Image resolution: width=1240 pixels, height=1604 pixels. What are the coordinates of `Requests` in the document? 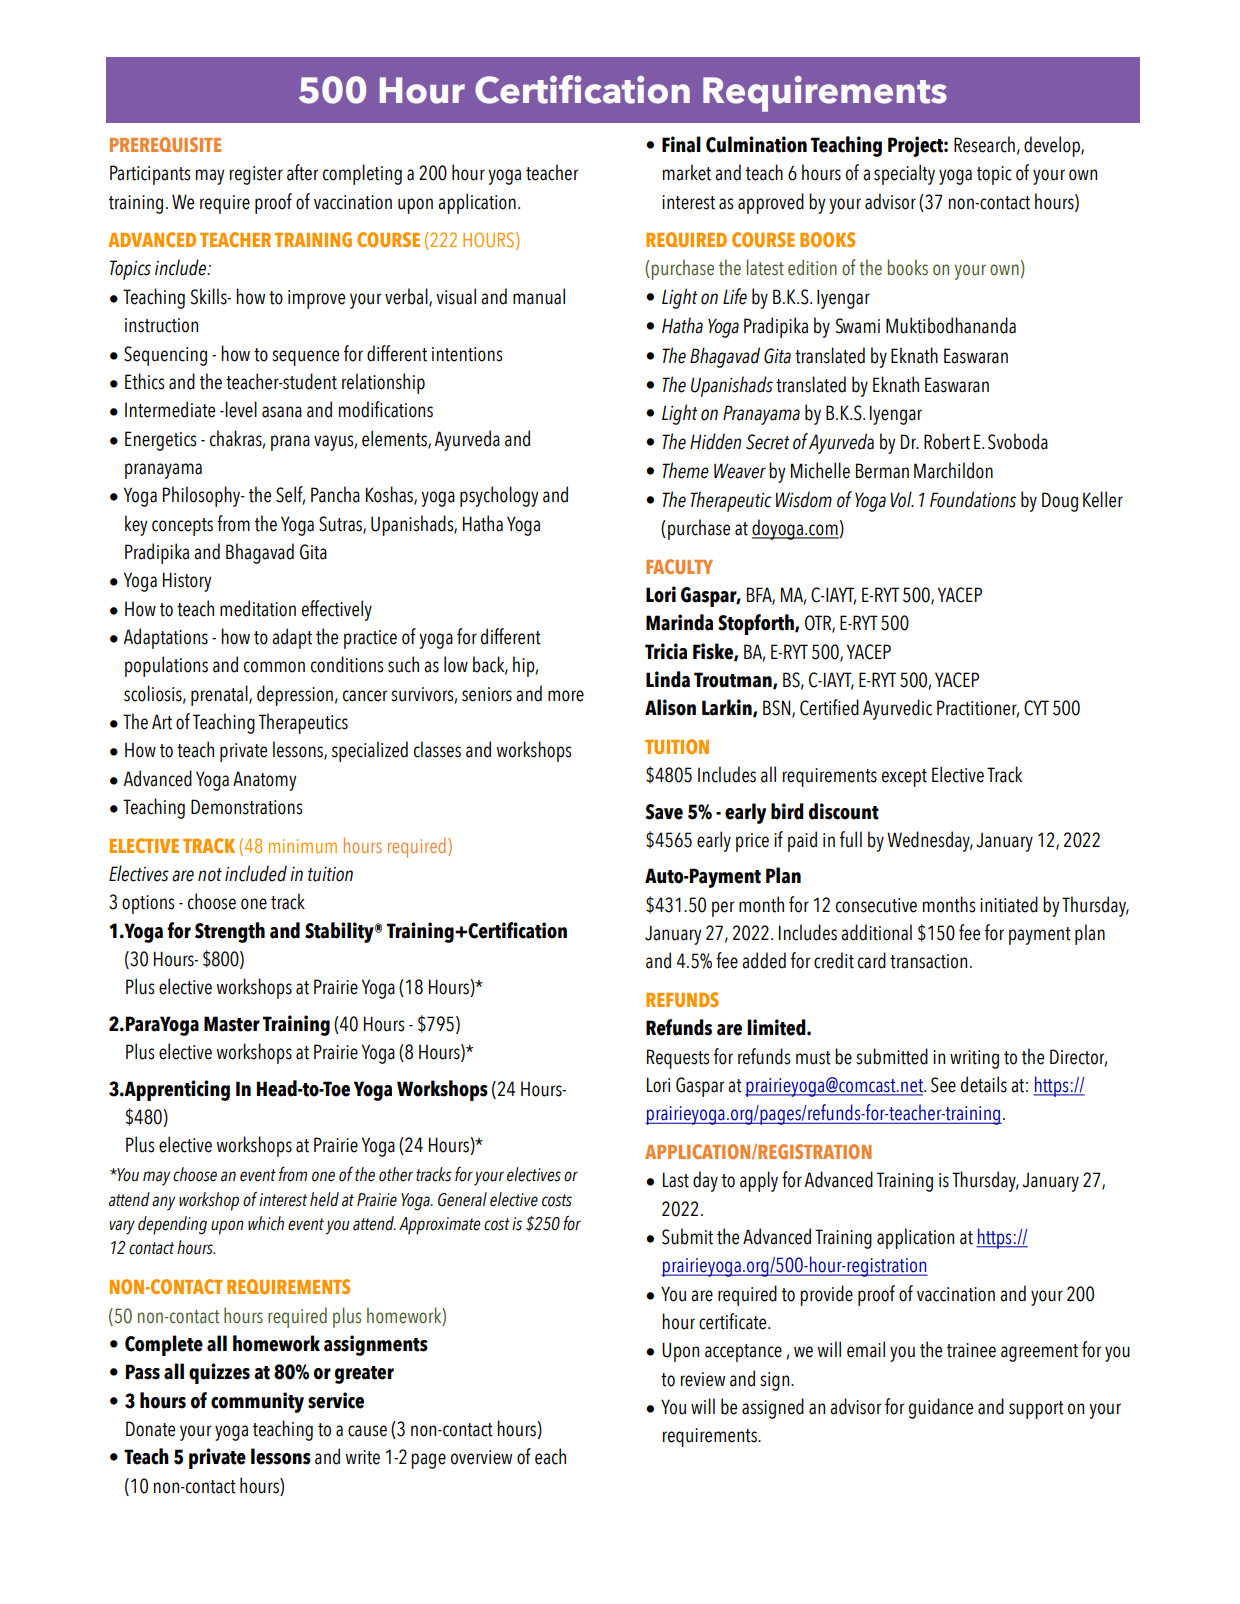 It's located at (678, 1059).
